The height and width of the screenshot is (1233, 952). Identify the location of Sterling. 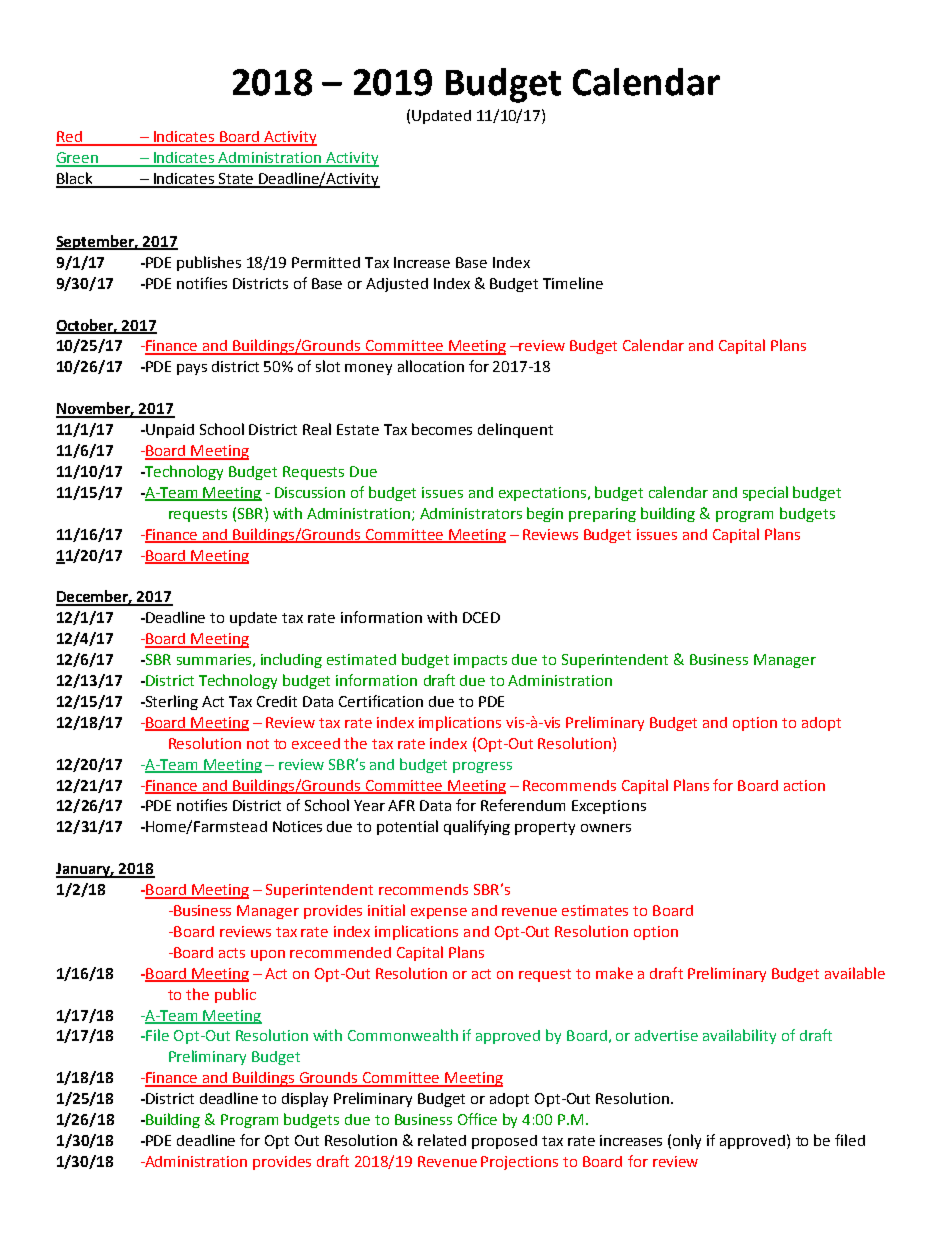
(170, 702).
